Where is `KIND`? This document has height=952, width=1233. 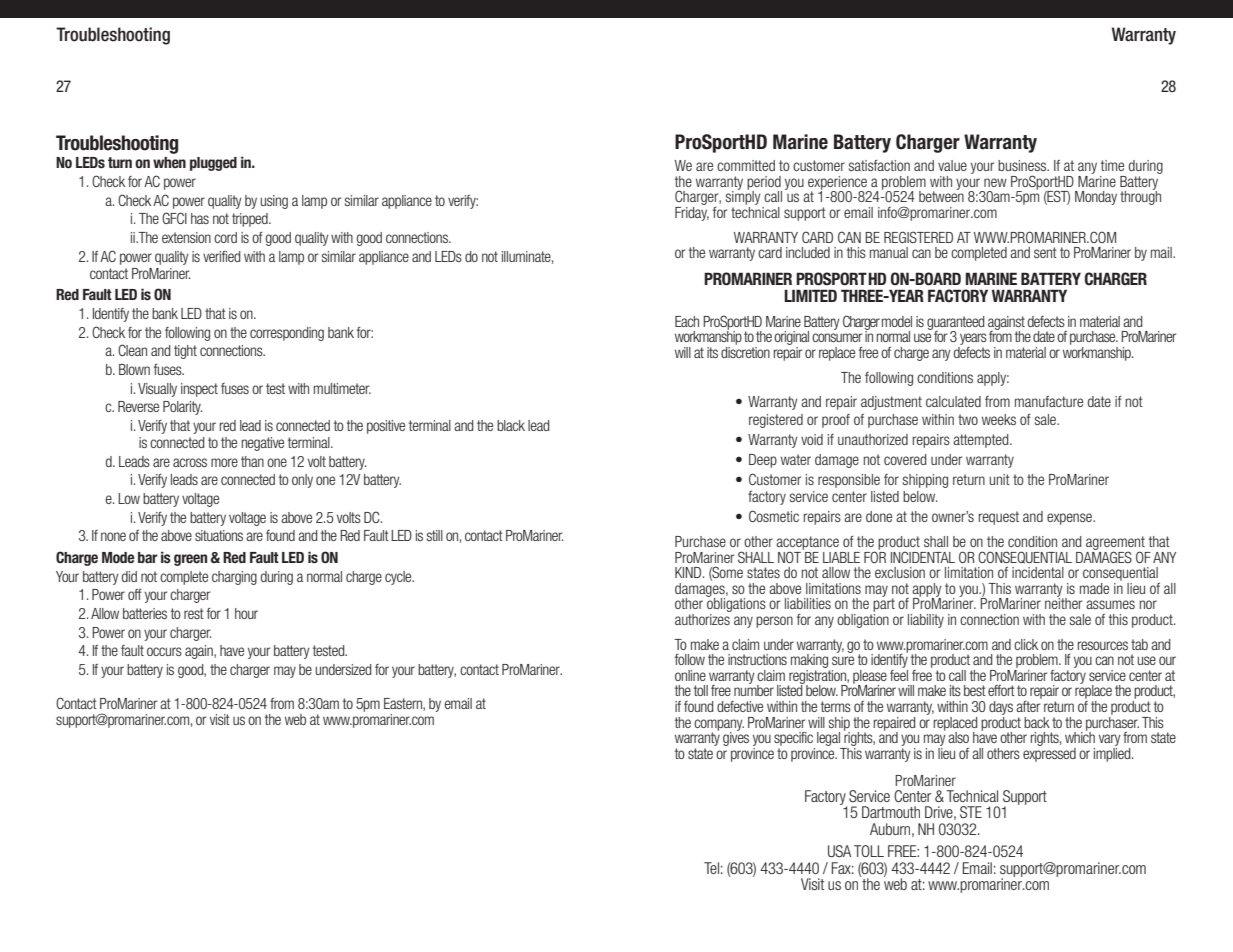
KIND is located at coordinates (689, 572).
